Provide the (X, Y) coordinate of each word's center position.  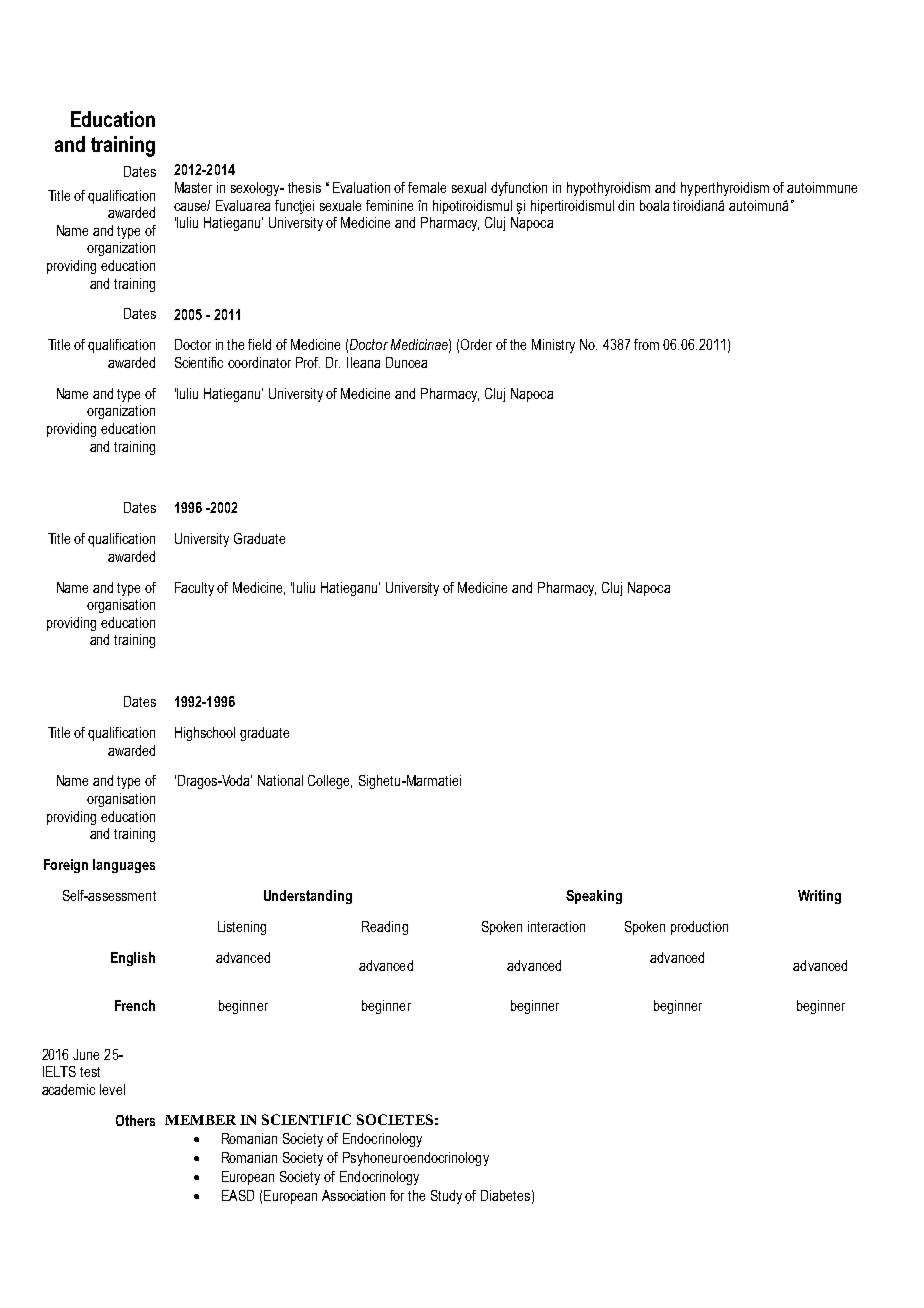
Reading (385, 928)
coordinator (259, 362)
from (646, 344)
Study (446, 1197)
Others (135, 1120)
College (330, 782)
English (133, 959)
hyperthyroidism (725, 189)
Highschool (205, 734)
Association (353, 1195)
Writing (819, 897)
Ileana (363, 362)
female (427, 187)
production (699, 928)
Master (193, 187)
